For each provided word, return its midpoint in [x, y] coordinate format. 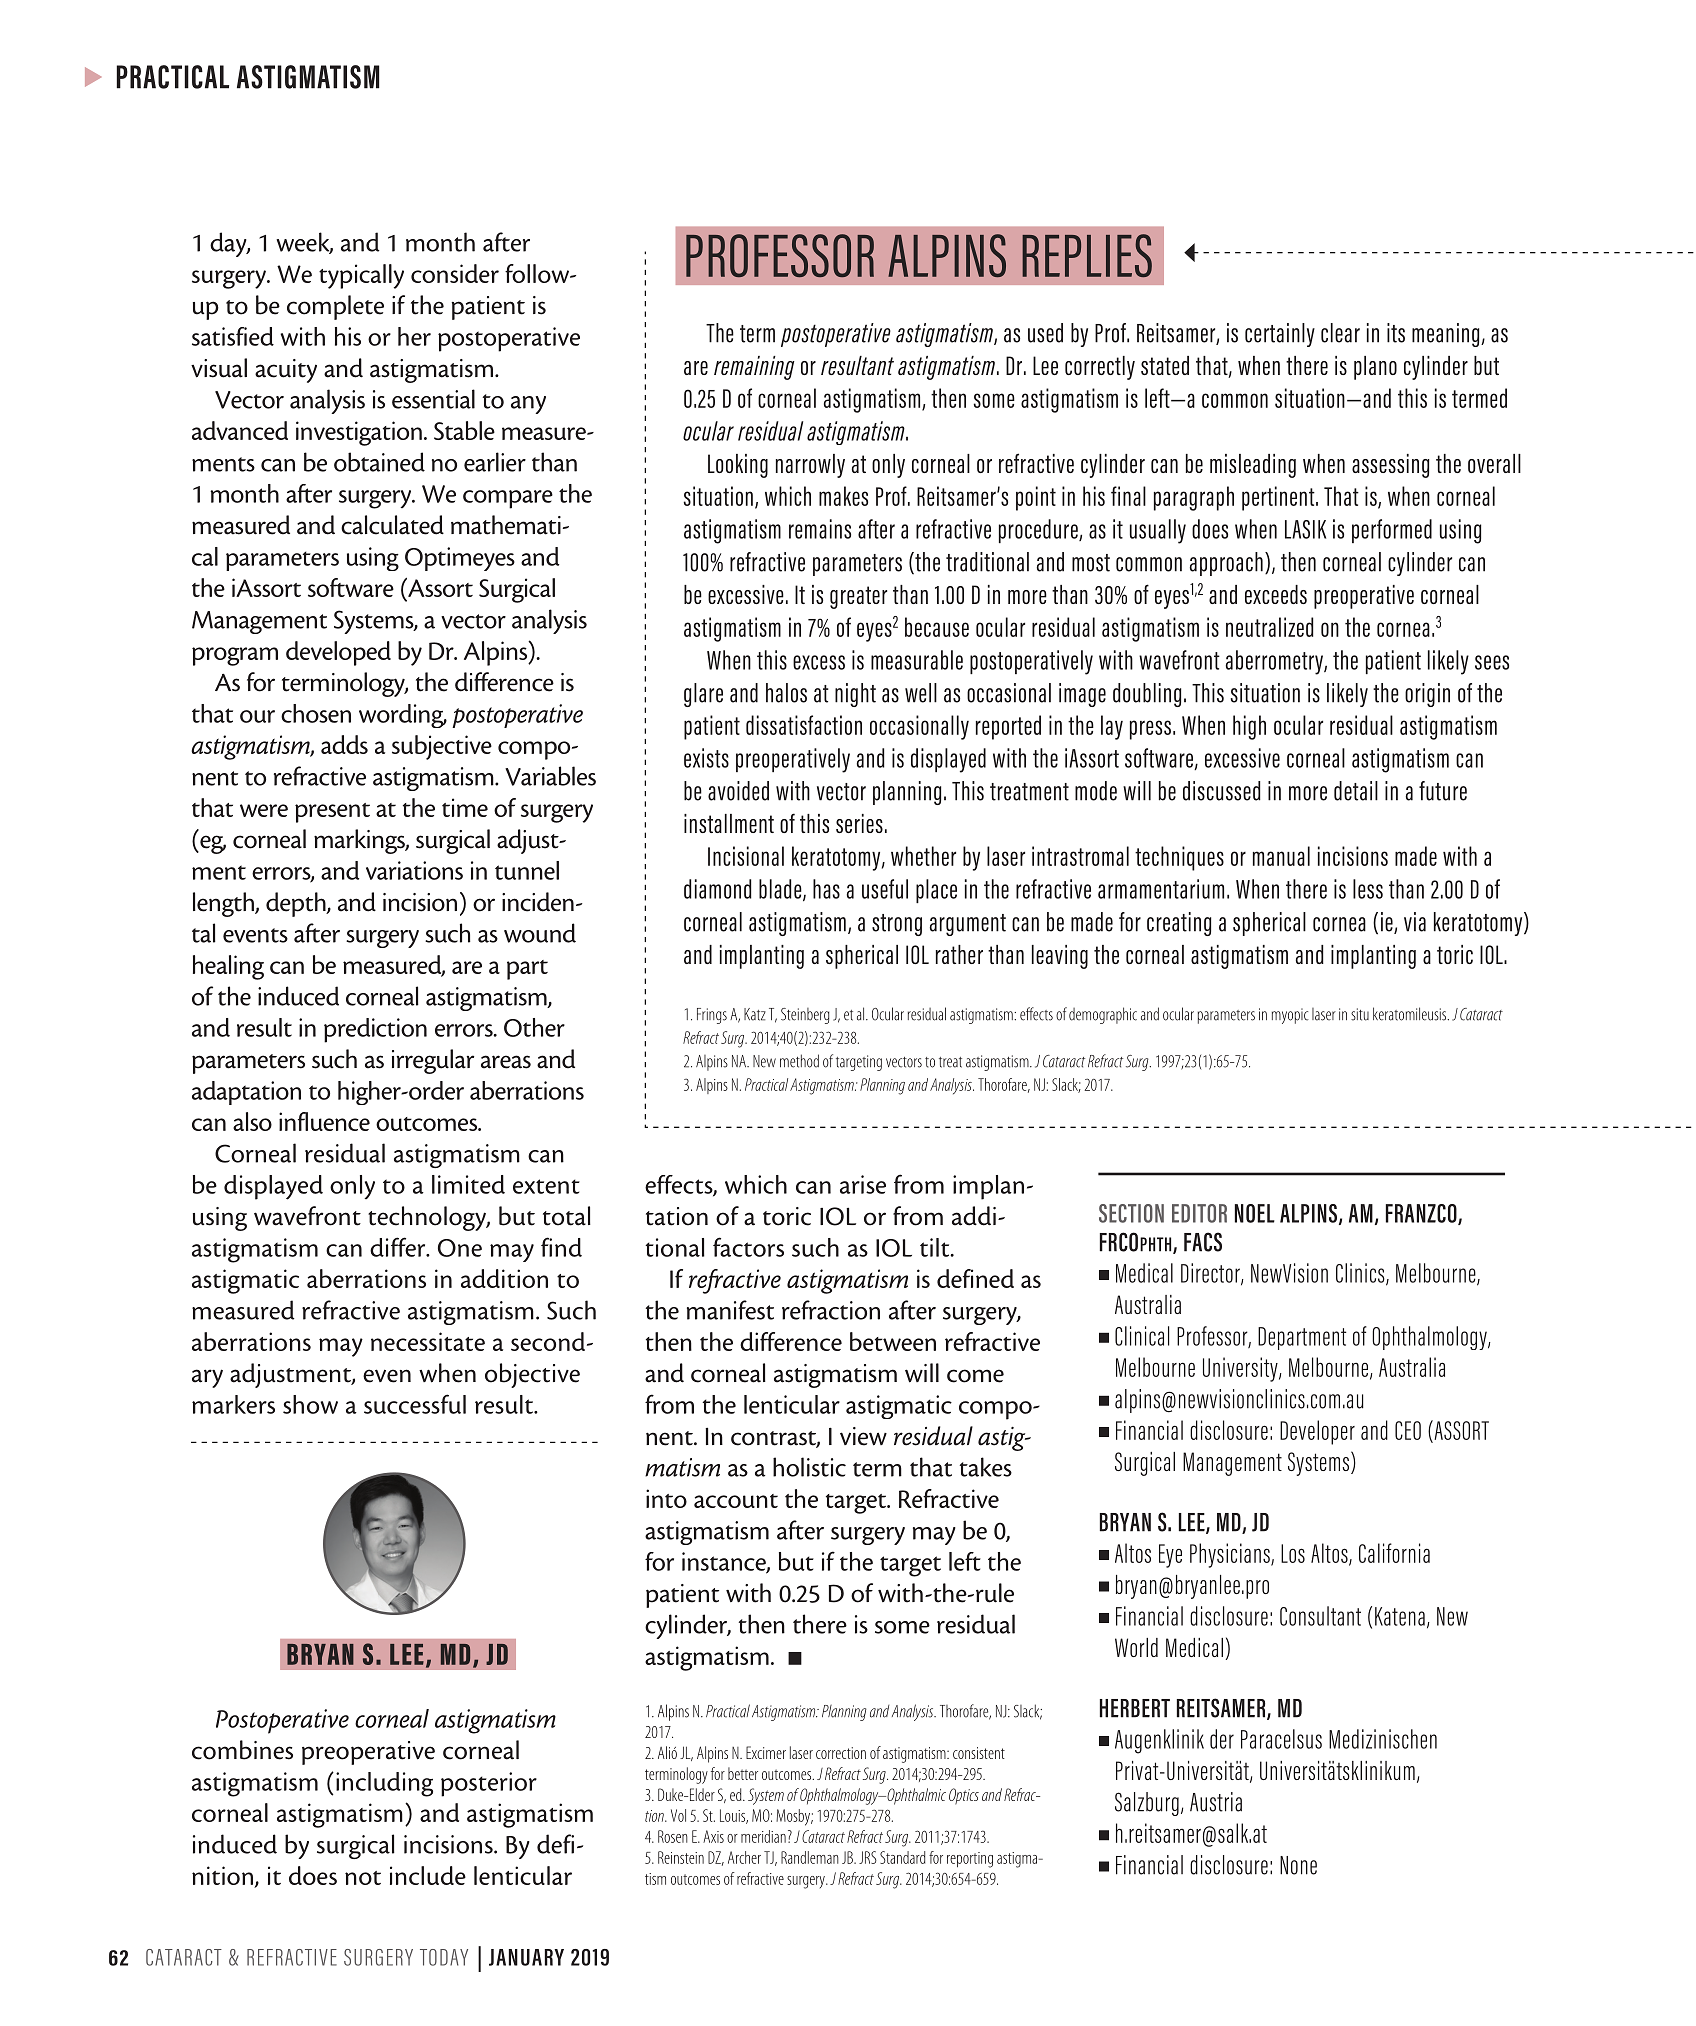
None [1298, 1865]
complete [335, 307]
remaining [754, 368]
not [363, 1878]
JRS [868, 1857]
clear [1340, 333]
